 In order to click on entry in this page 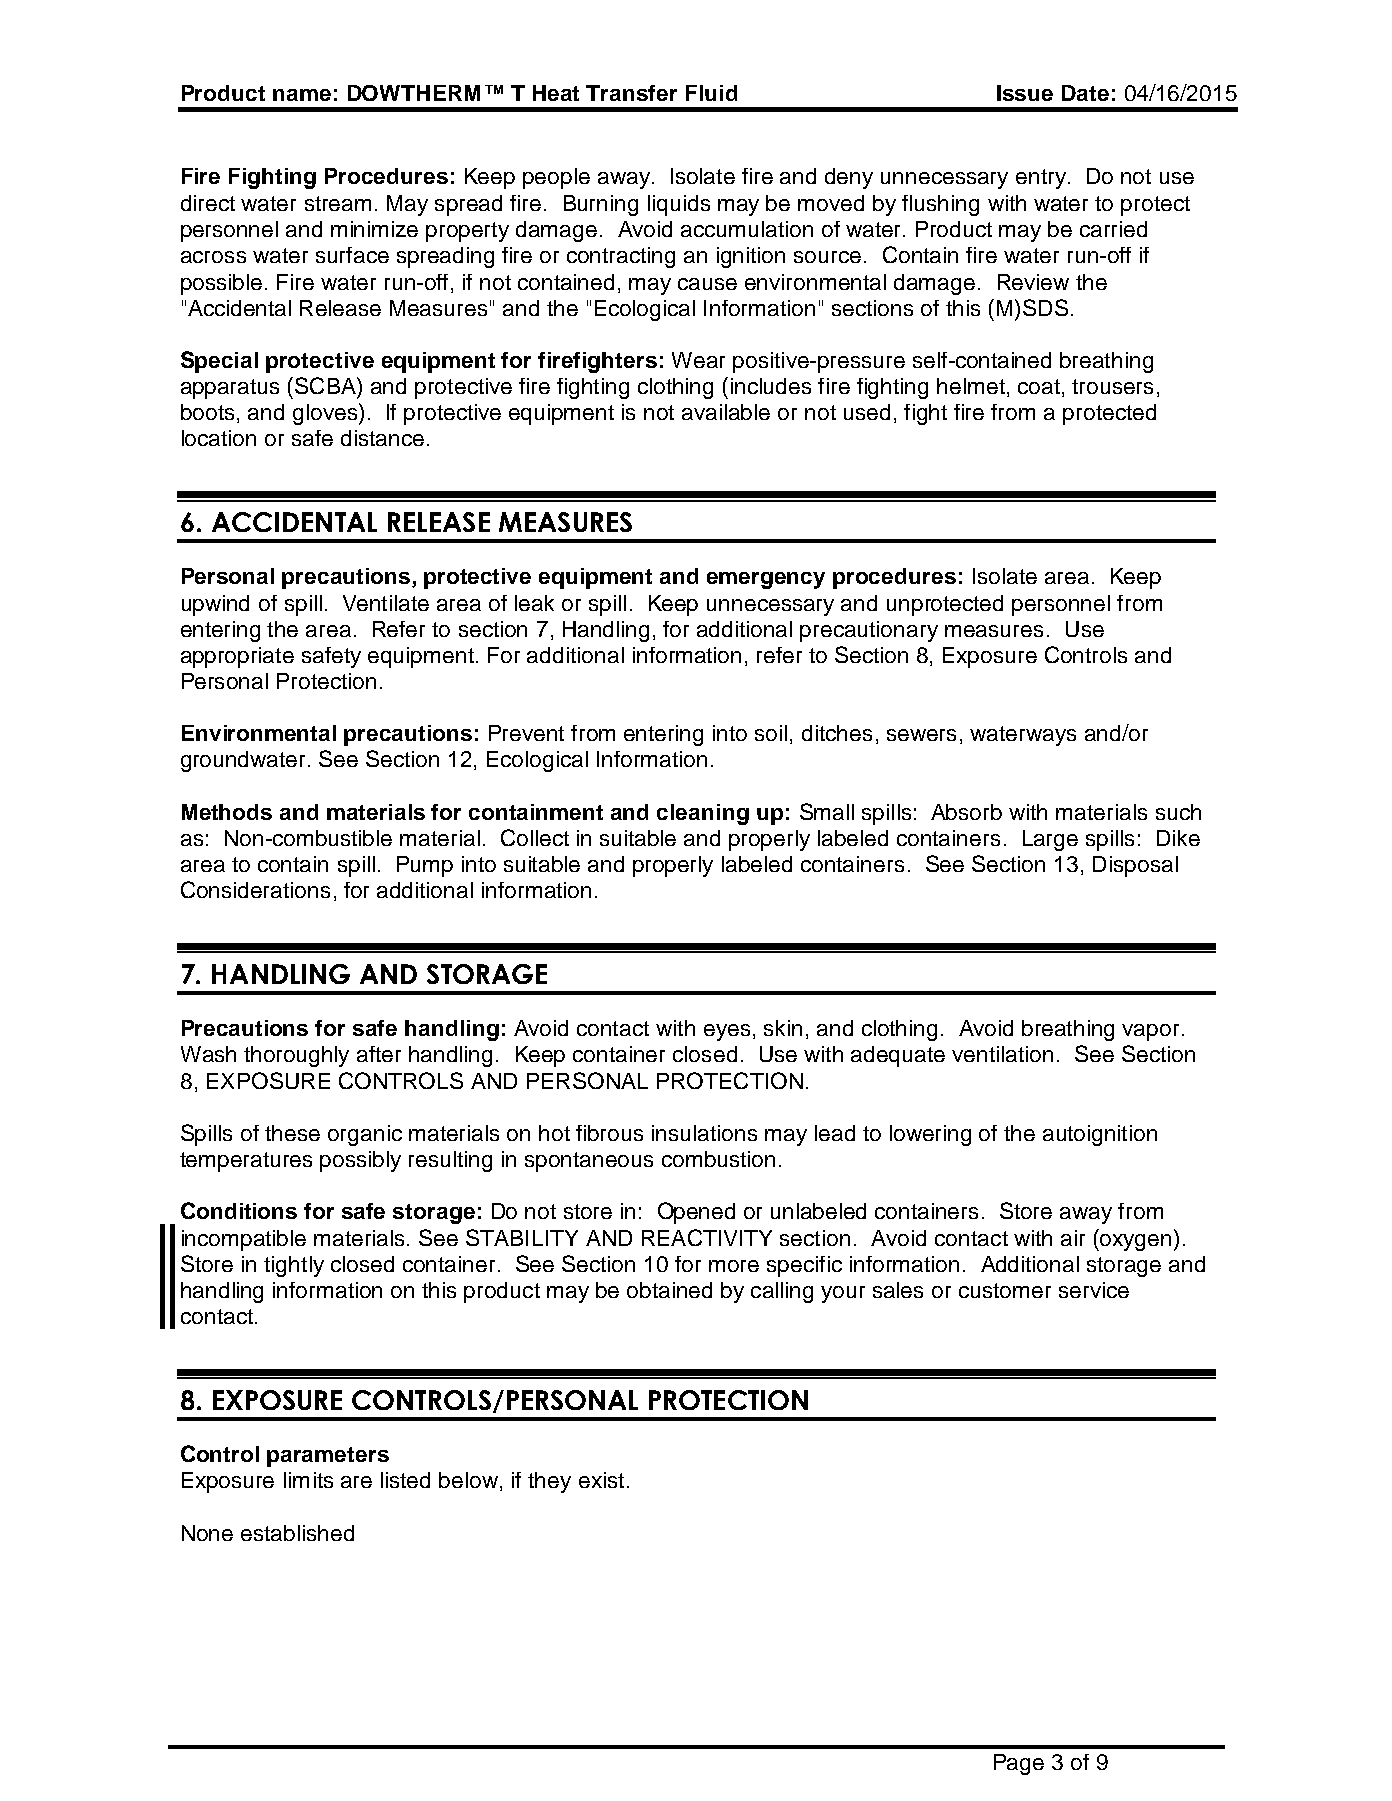, I will do `click(1041, 179)`.
